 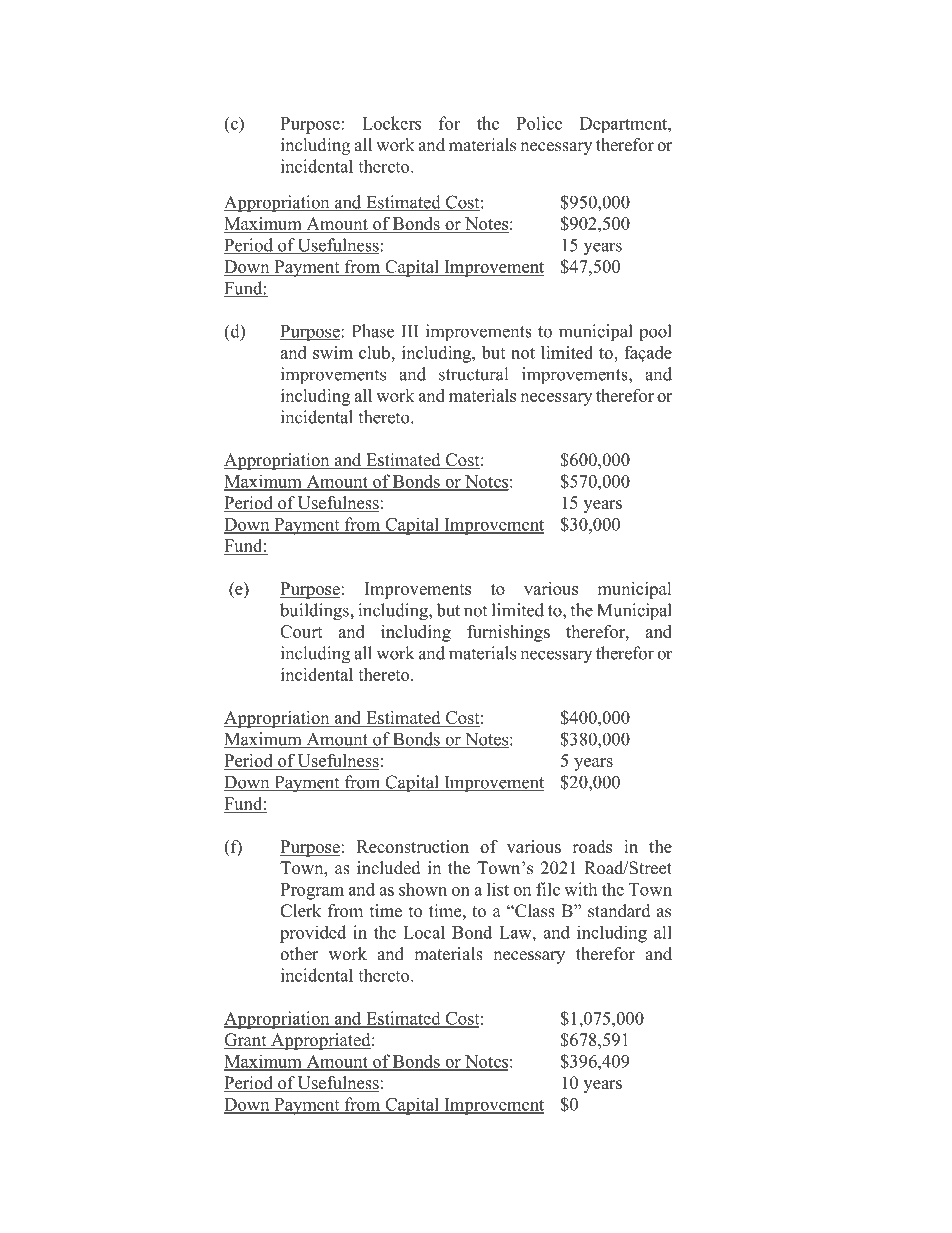 What do you see at coordinates (301, 631) in the page?
I see `Court` at bounding box center [301, 631].
